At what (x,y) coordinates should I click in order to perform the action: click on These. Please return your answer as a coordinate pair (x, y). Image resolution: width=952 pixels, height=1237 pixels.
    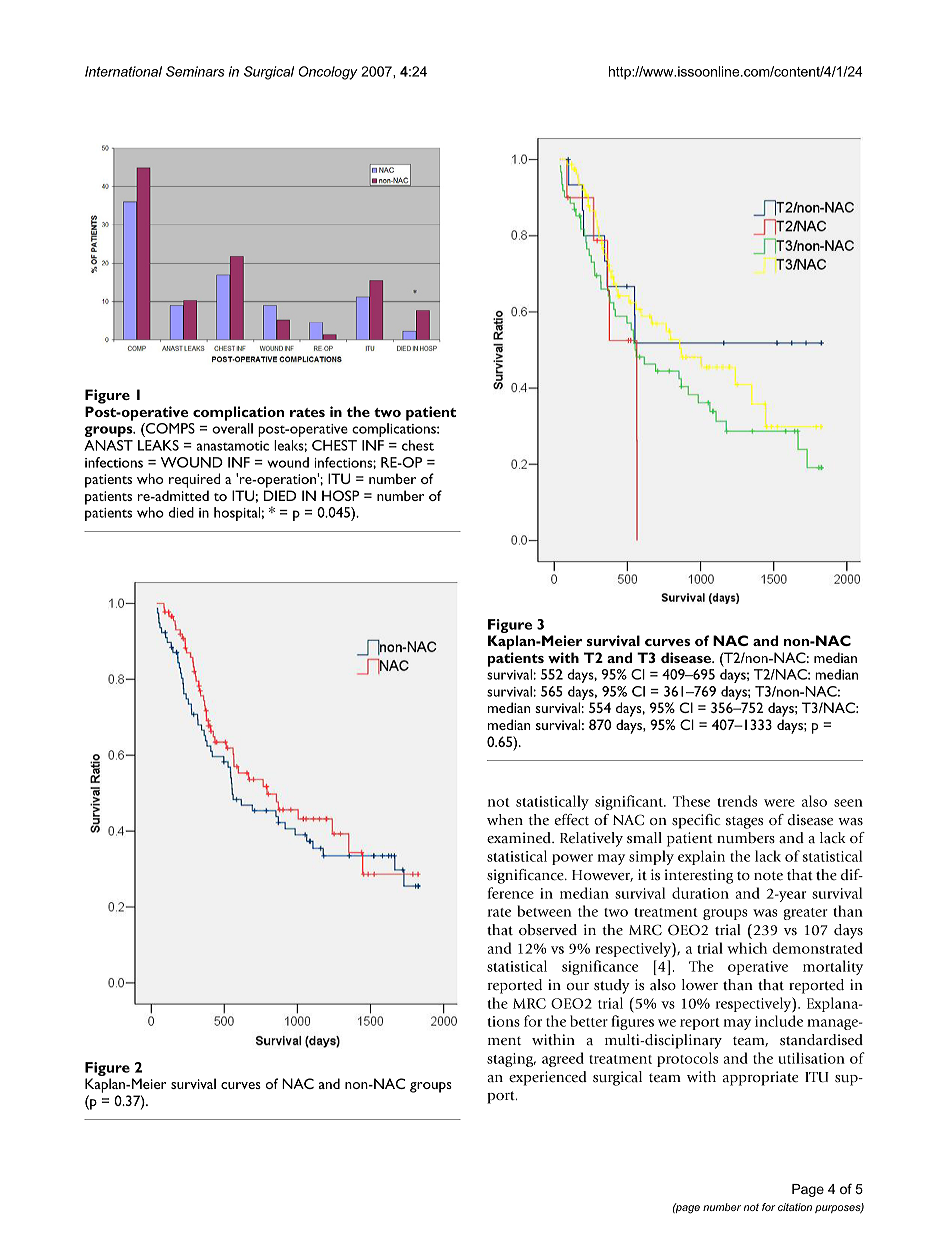
    Looking at the image, I should click on (691, 801).
